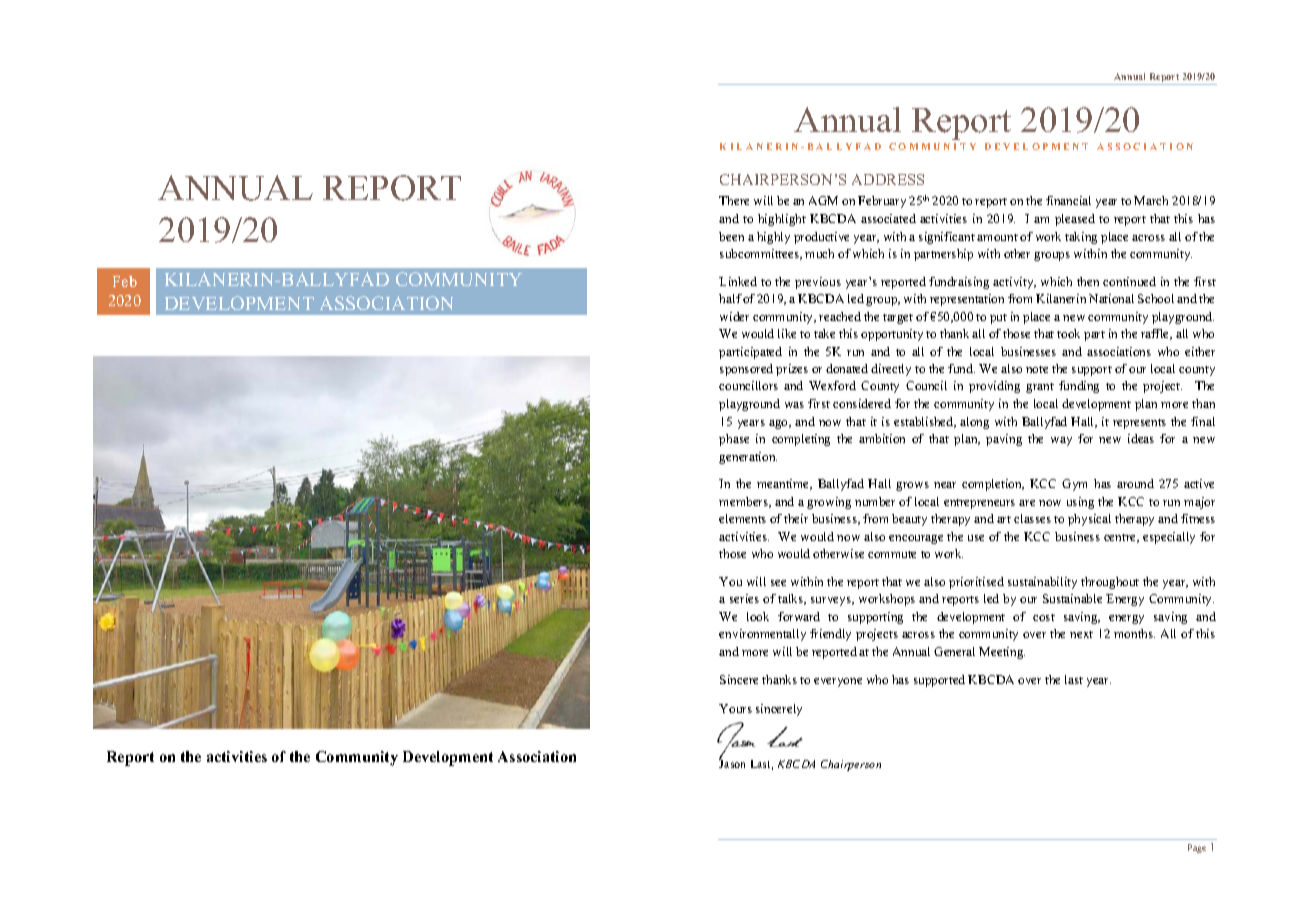  What do you see at coordinates (782, 220) in the screenshot?
I see `highlight` at bounding box center [782, 220].
